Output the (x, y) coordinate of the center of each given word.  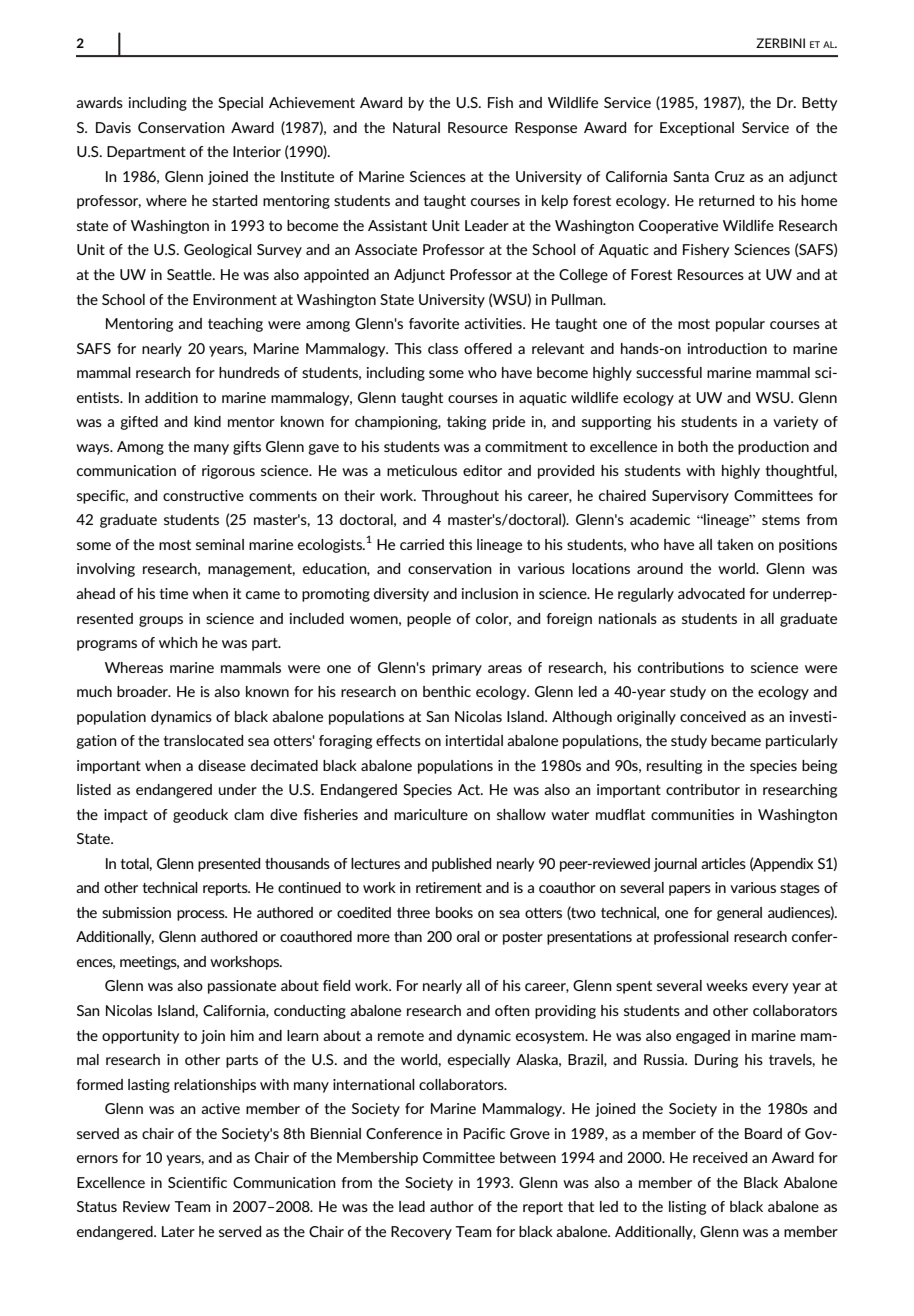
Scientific (197, 1182)
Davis (113, 127)
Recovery (421, 1233)
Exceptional (697, 129)
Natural (416, 127)
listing (687, 1208)
